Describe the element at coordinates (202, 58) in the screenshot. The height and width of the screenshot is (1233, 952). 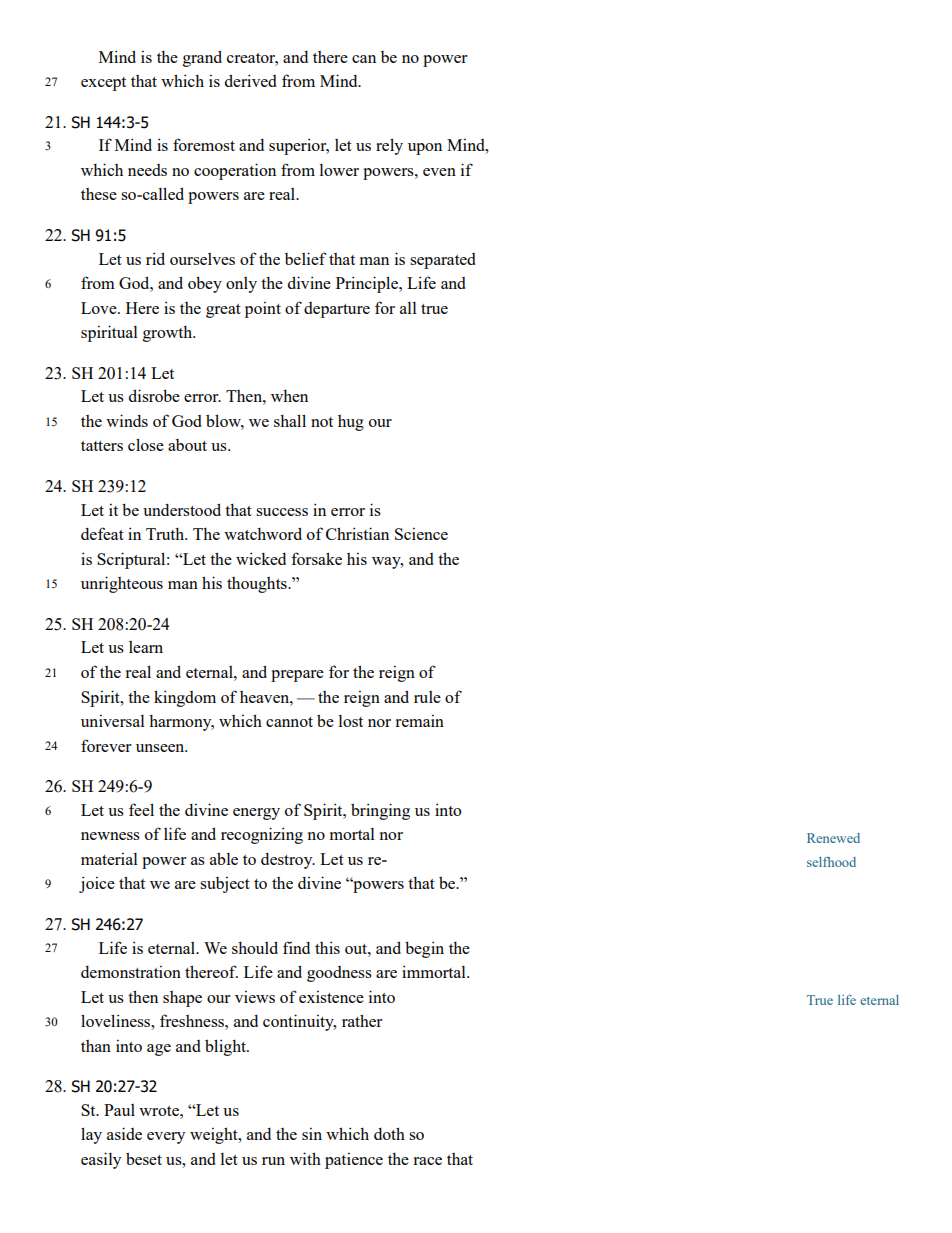
I see `grand` at that location.
